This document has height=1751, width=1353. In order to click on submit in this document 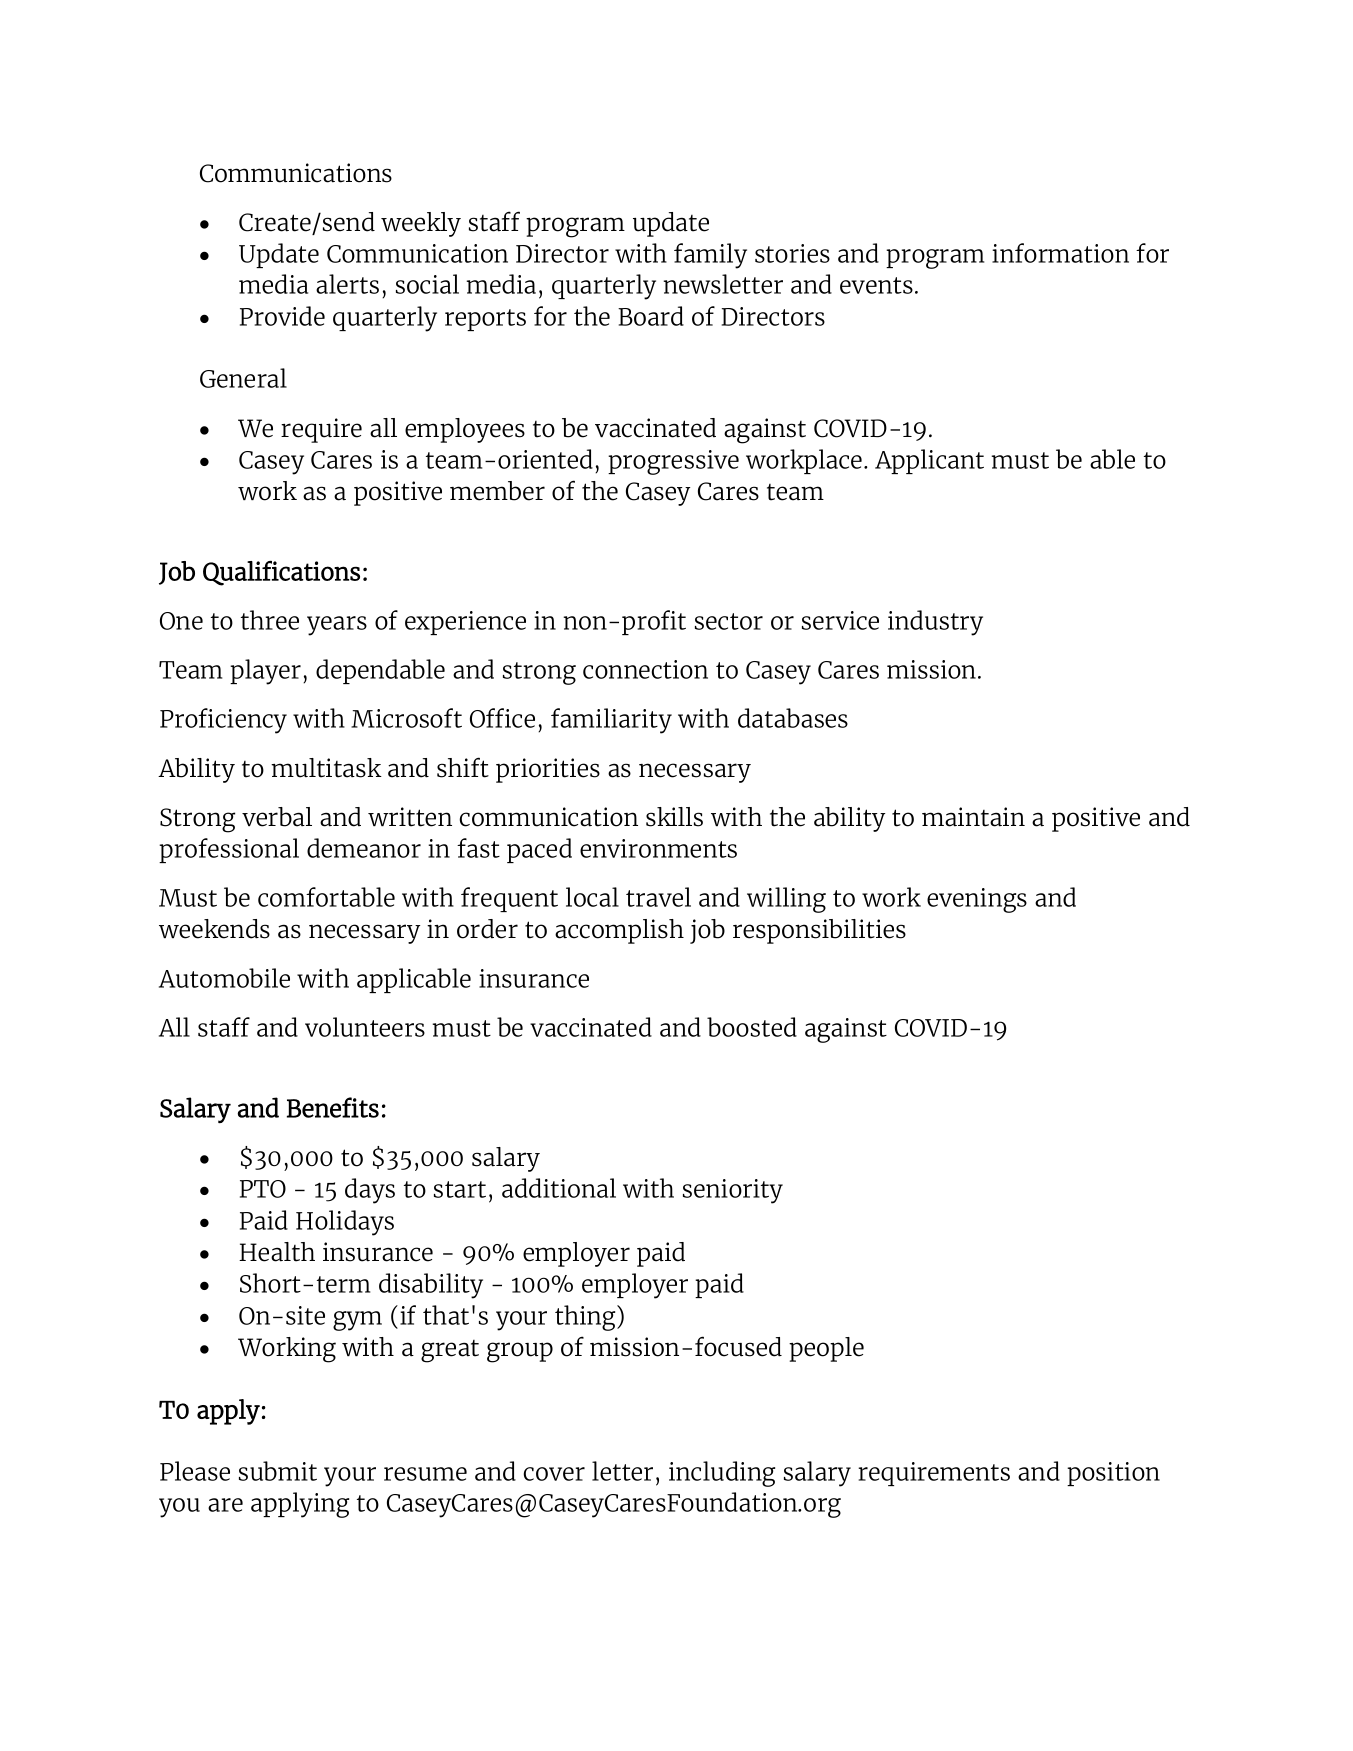, I will do `click(278, 1471)`.
